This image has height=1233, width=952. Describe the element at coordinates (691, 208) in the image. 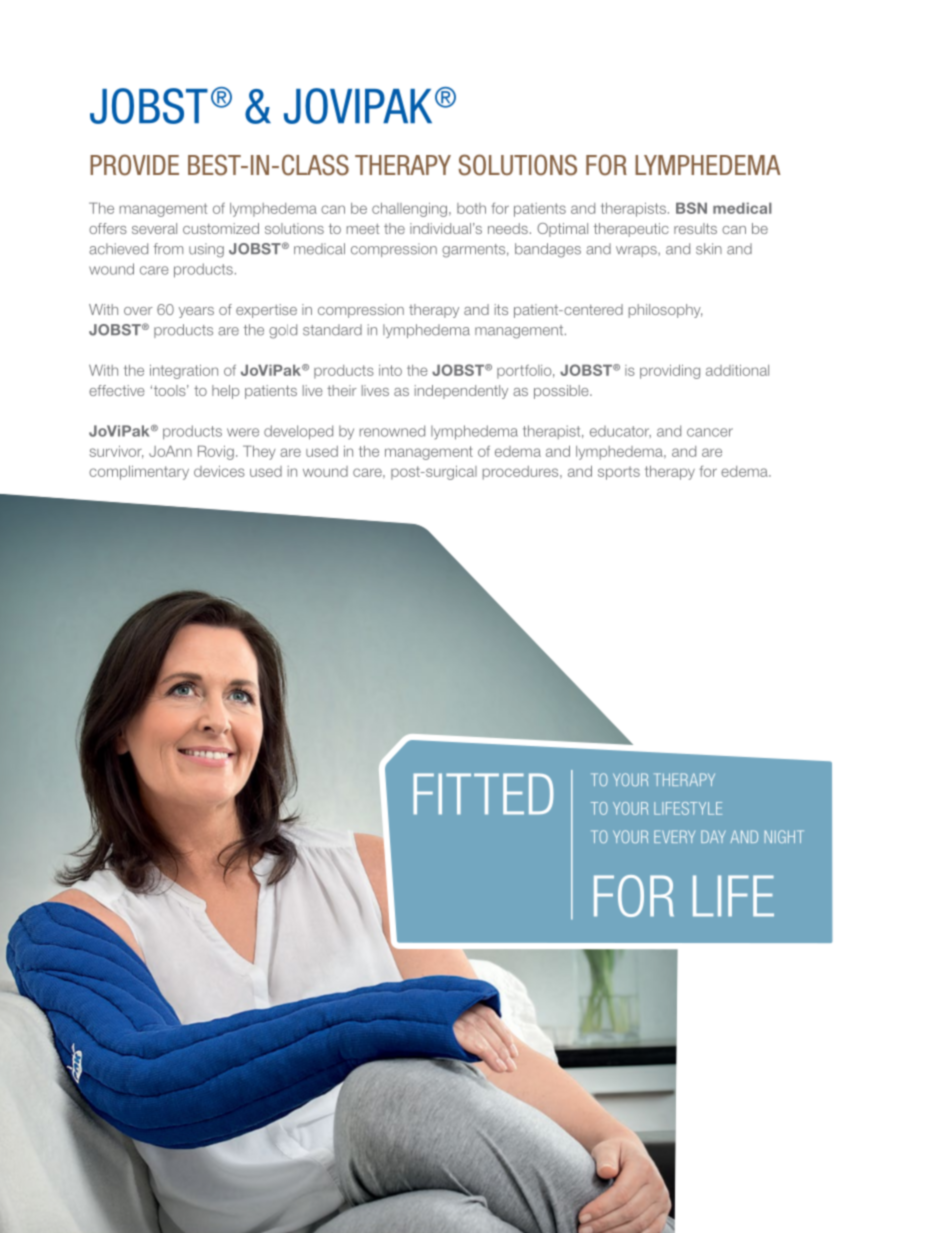

I see `BSN` at that location.
